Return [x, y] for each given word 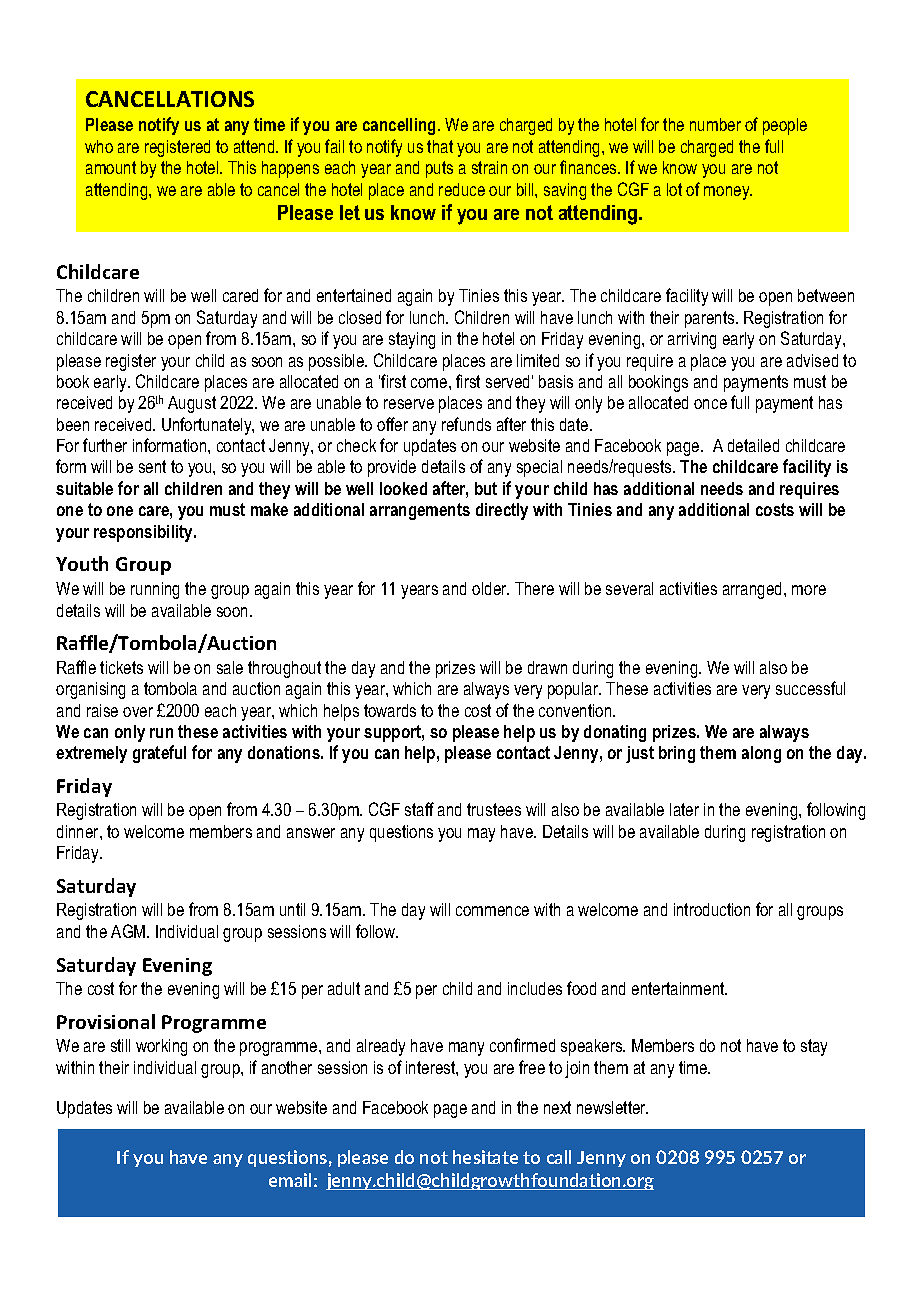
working [161, 1047]
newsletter [612, 1107]
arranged [754, 590]
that [440, 146]
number [715, 124]
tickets [121, 667]
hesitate [485, 1157]
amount [111, 167]
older [490, 588]
